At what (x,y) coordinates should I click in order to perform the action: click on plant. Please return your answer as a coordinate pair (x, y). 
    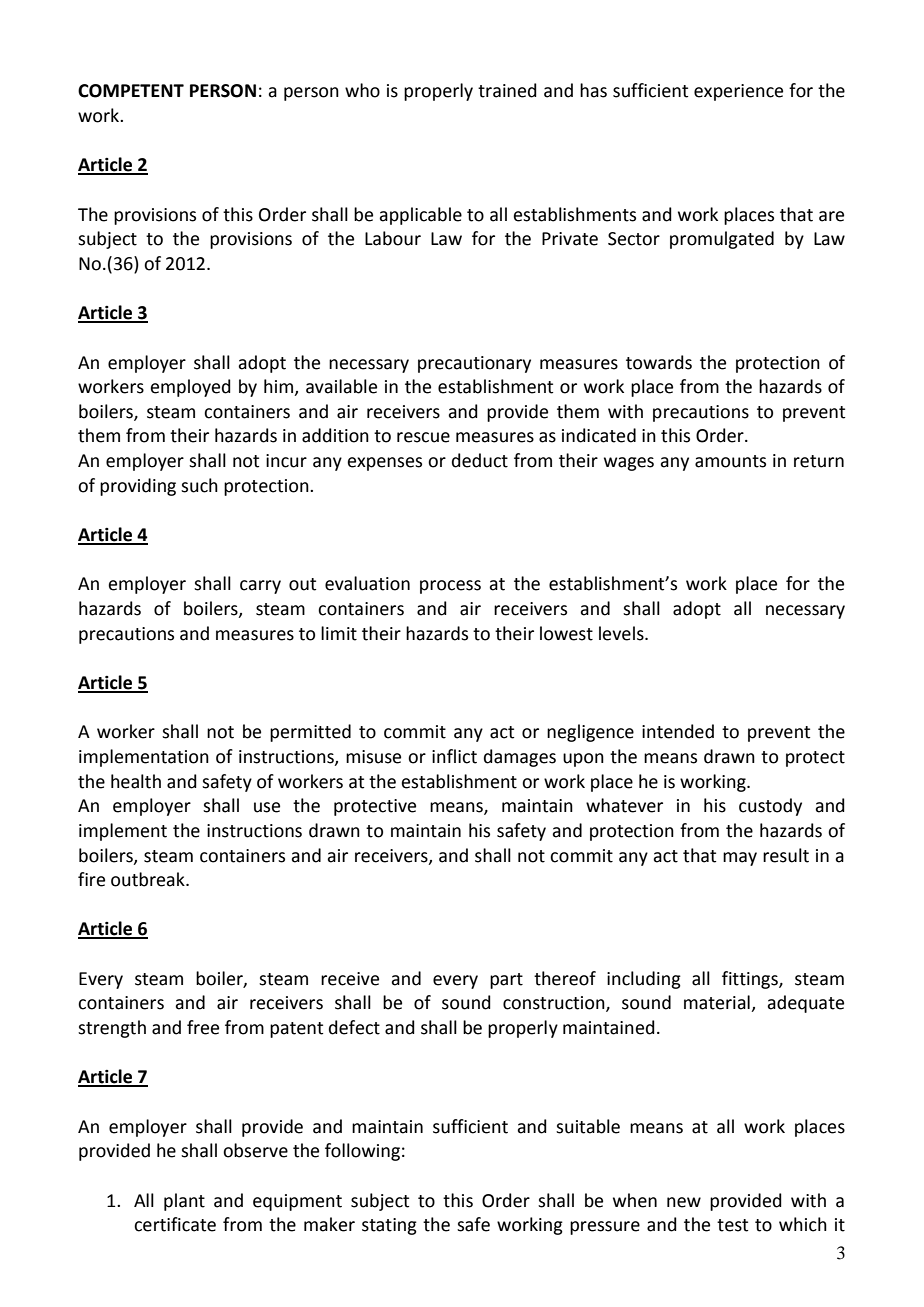
    Looking at the image, I should click on (184, 1202).
